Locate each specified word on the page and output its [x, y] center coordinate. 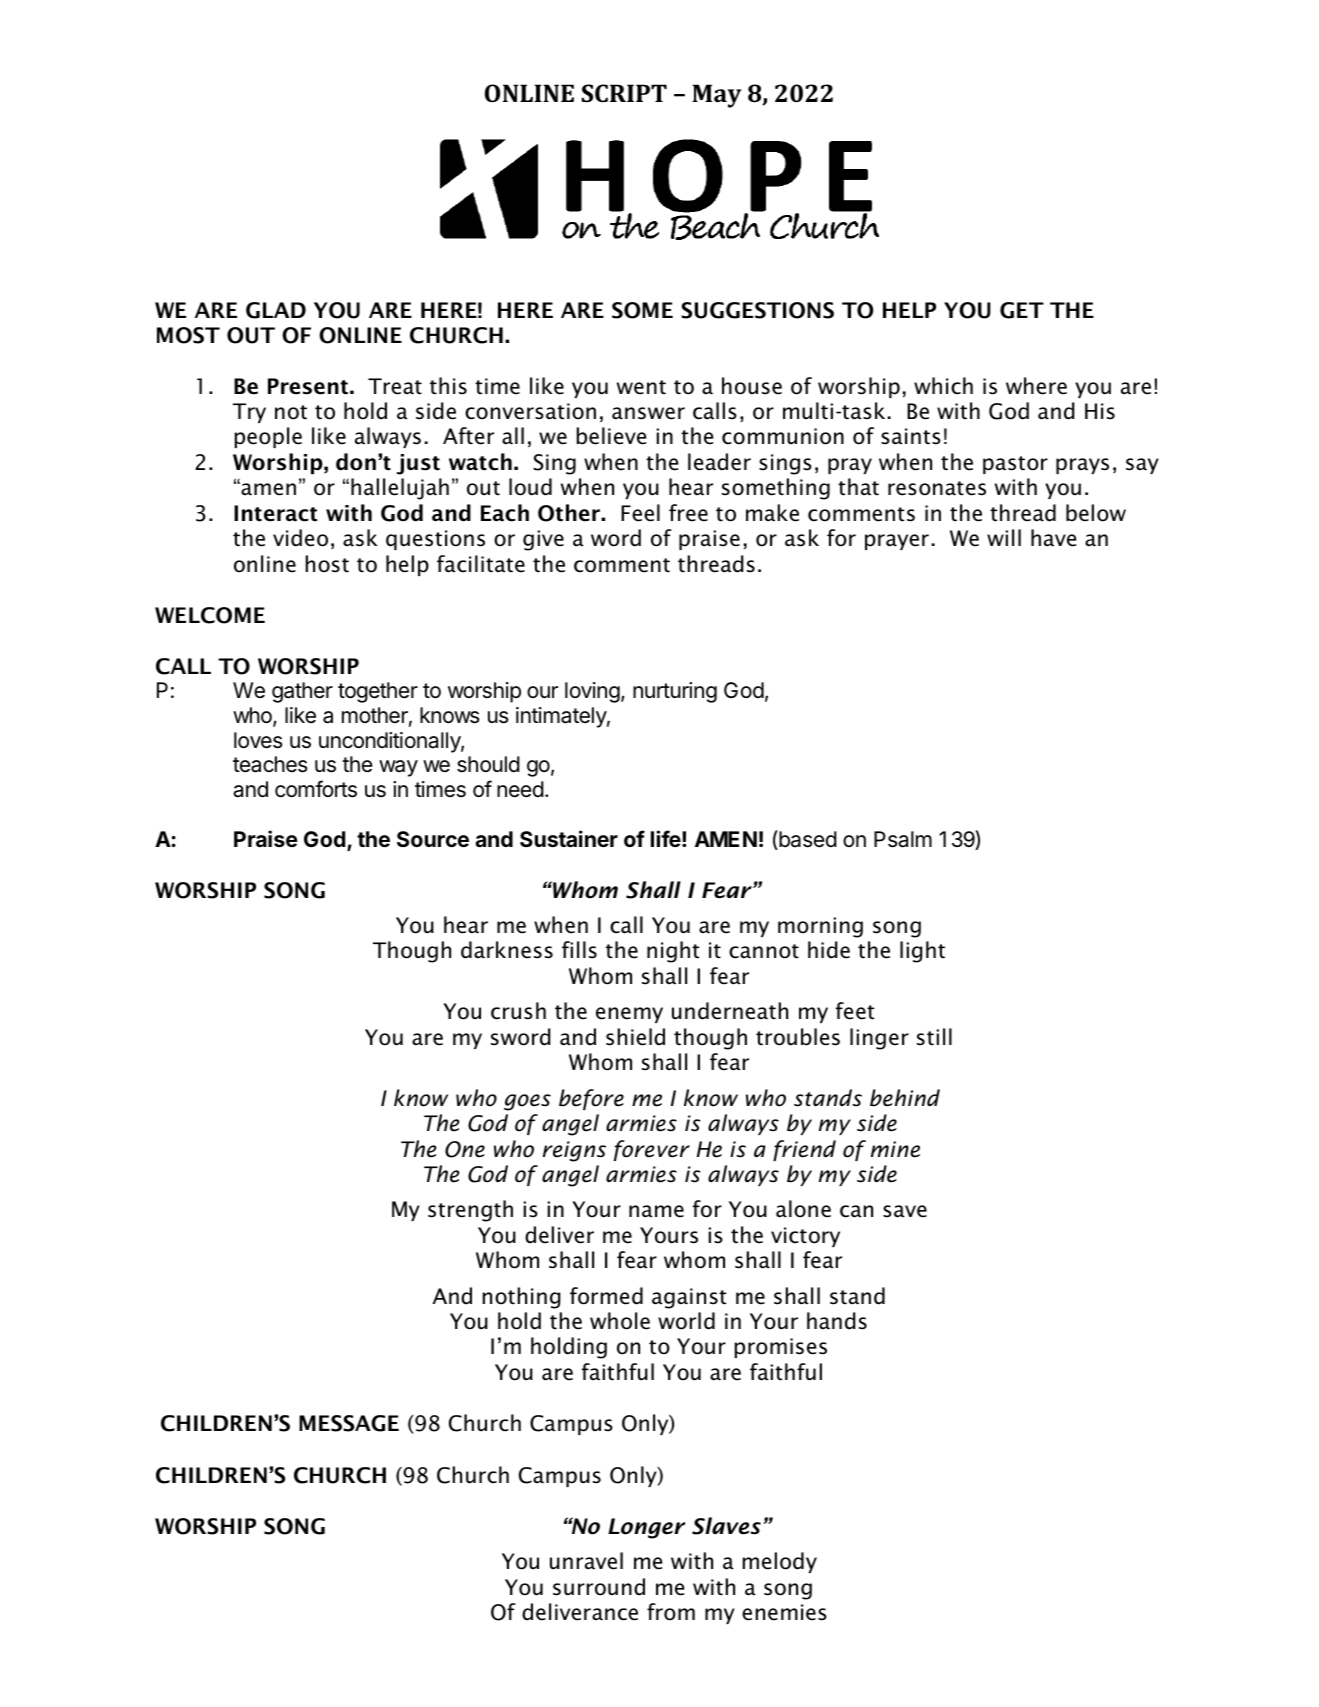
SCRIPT [624, 93]
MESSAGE [349, 1423]
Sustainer [569, 838]
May [716, 96]
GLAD [276, 310]
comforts [316, 789]
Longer [647, 1528]
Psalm [903, 839]
